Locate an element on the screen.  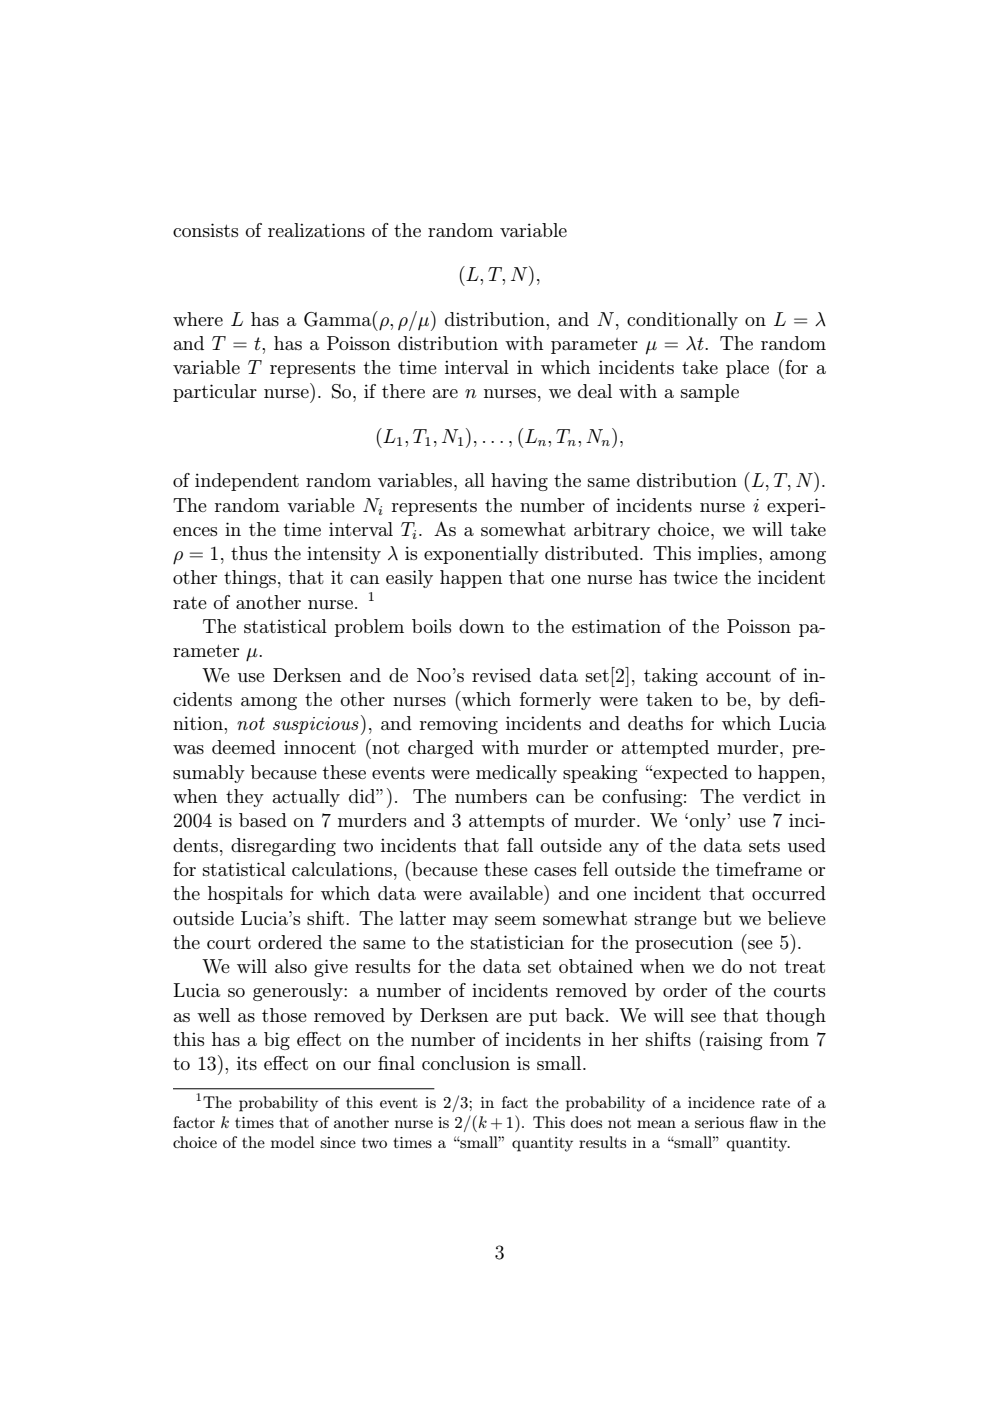
realizations is located at coordinates (316, 230).
